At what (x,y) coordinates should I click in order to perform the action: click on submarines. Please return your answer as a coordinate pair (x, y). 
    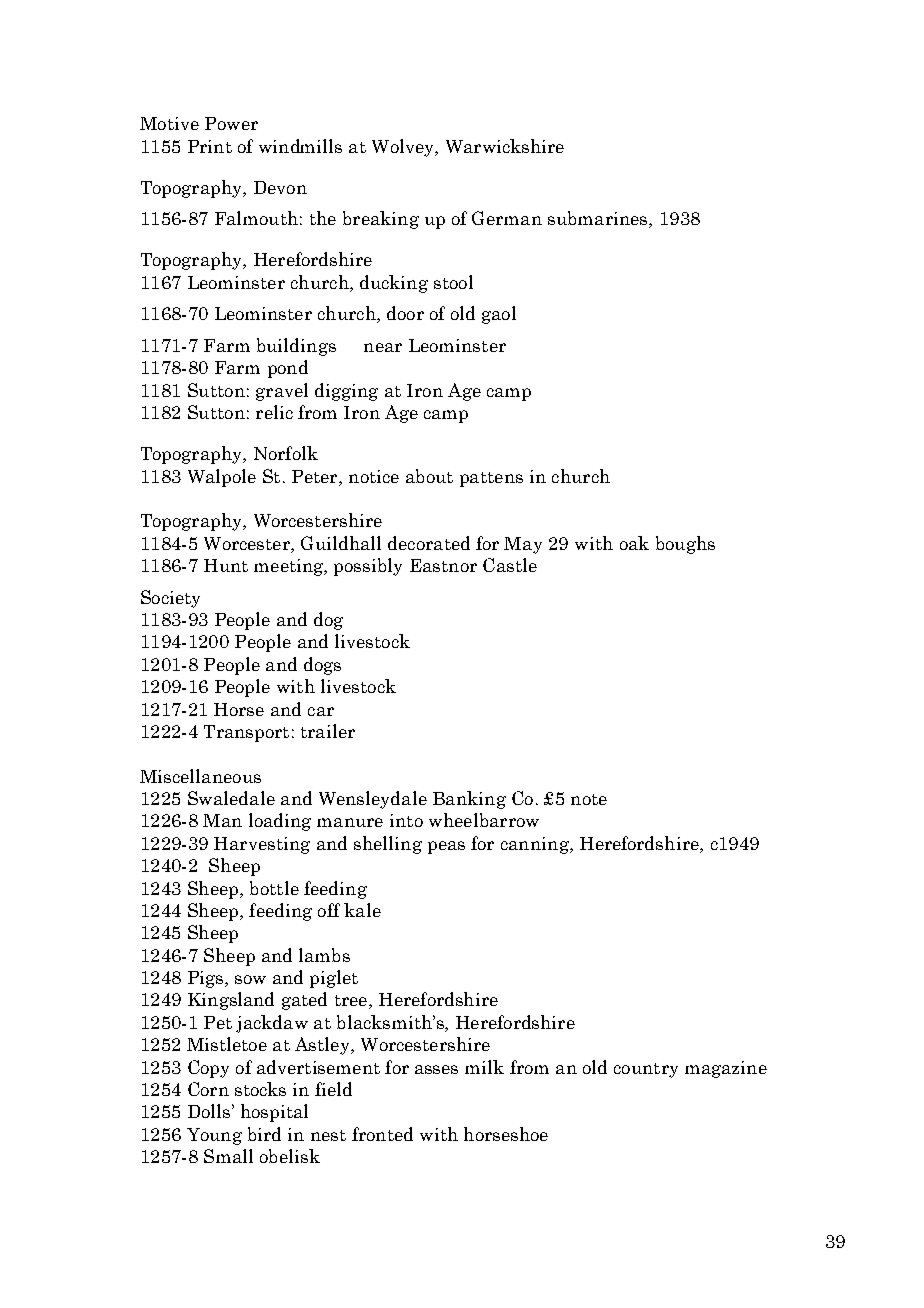
    Looking at the image, I should click on (599, 219).
